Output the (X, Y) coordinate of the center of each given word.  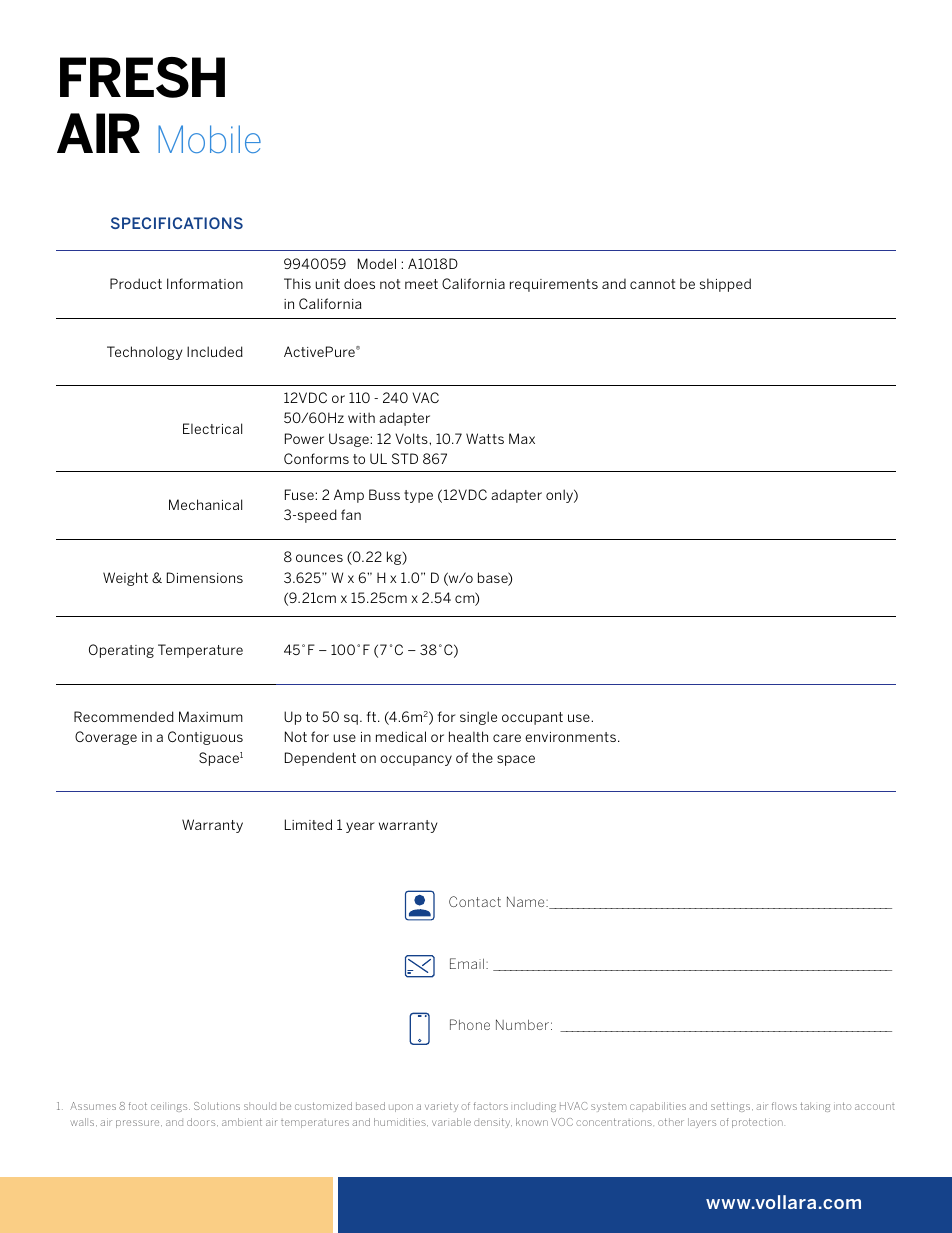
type (418, 496)
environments (570, 737)
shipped (725, 285)
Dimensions (205, 577)
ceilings (170, 1107)
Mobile (209, 139)
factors (491, 1106)
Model (377, 263)
